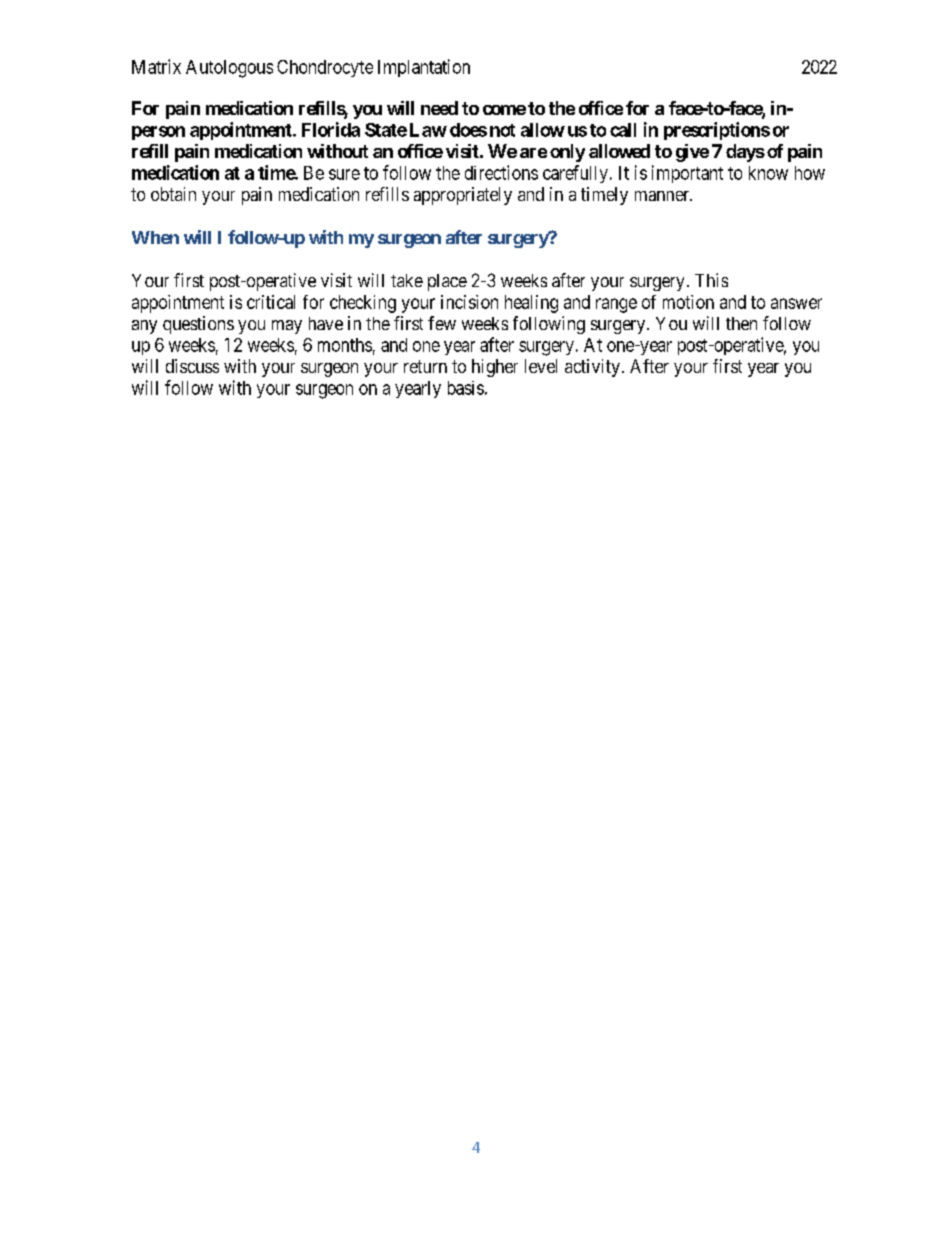  I want to click on manner, so click(663, 196).
